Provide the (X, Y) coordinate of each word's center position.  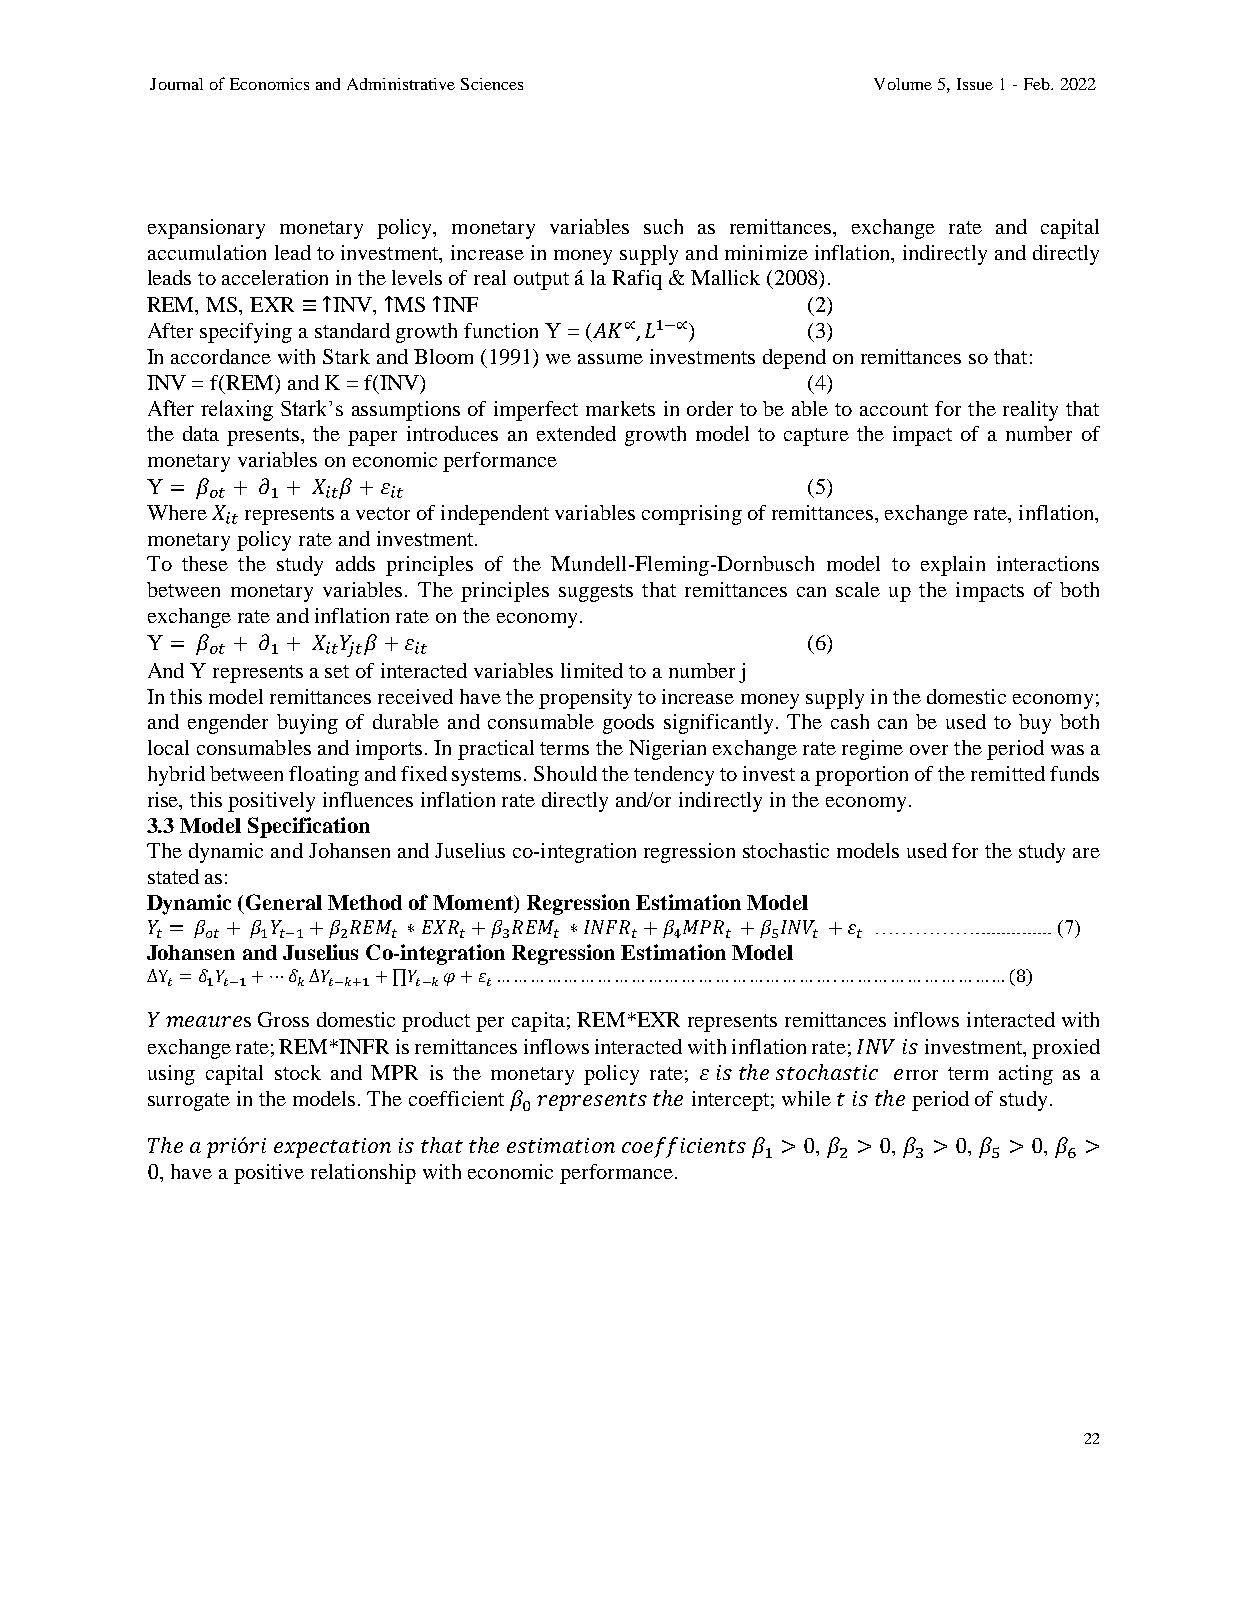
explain (953, 566)
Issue (975, 84)
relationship (363, 1174)
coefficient (456, 1098)
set (337, 671)
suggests (596, 593)
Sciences (492, 84)
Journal (176, 84)
